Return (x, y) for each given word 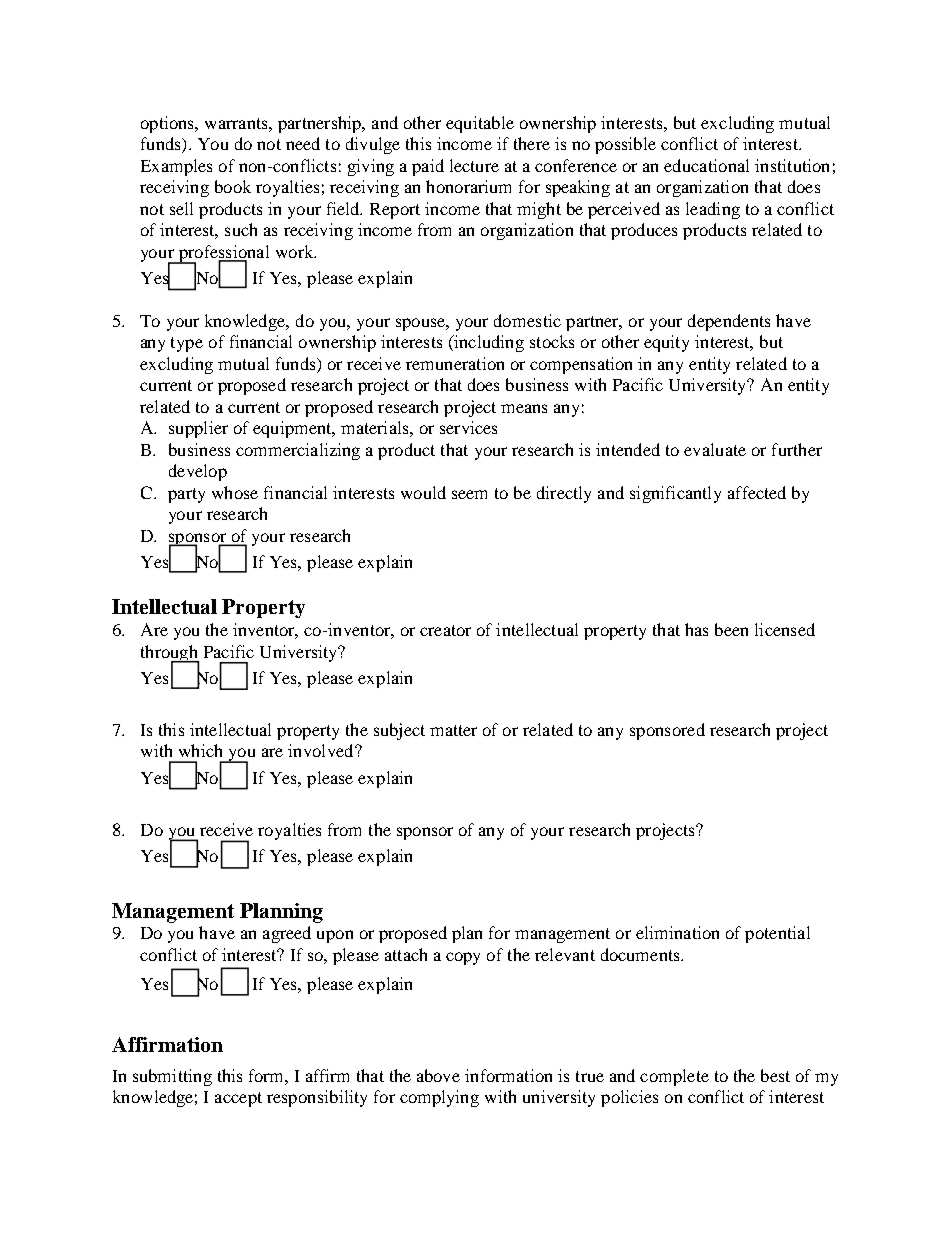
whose (235, 492)
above (438, 1075)
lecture (474, 165)
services (468, 427)
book (233, 186)
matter (453, 730)
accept (238, 1099)
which (200, 750)
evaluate (715, 449)
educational (706, 165)
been (731, 629)
